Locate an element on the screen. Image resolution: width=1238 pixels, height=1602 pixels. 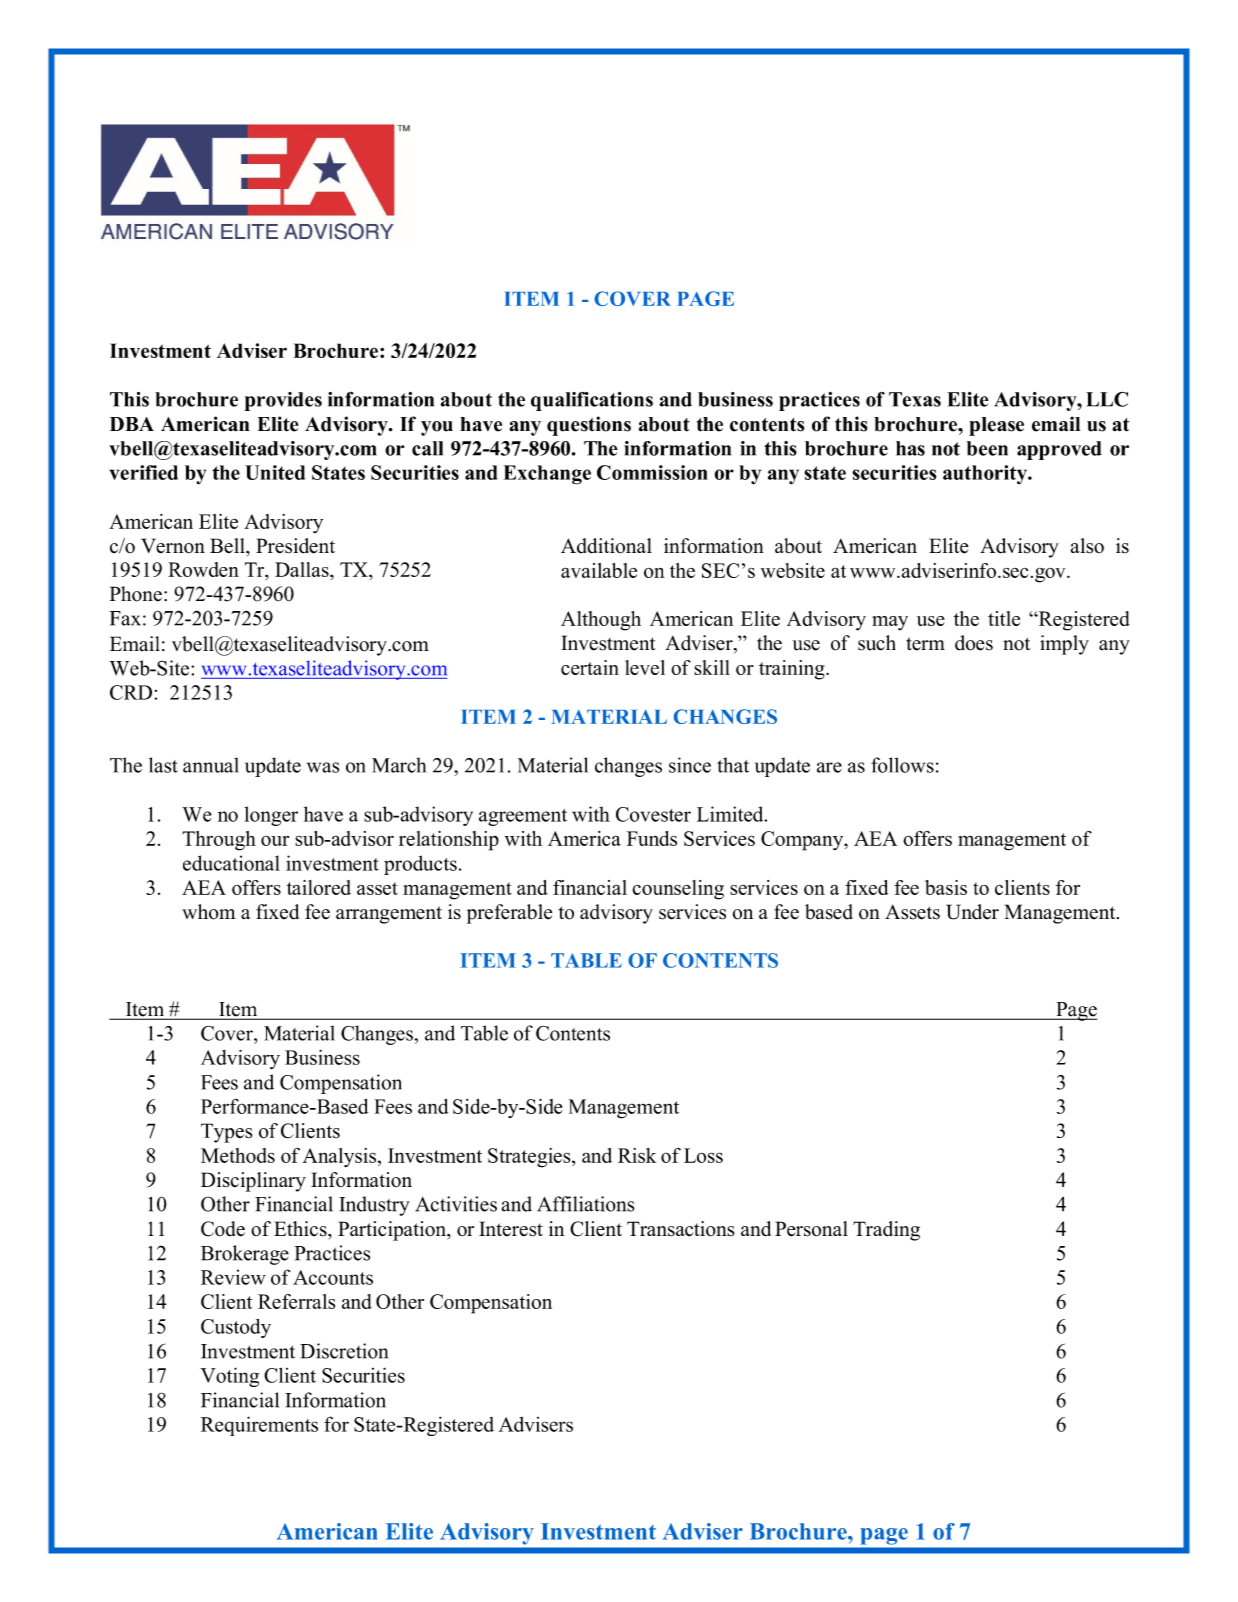
questions is located at coordinates (589, 426).
